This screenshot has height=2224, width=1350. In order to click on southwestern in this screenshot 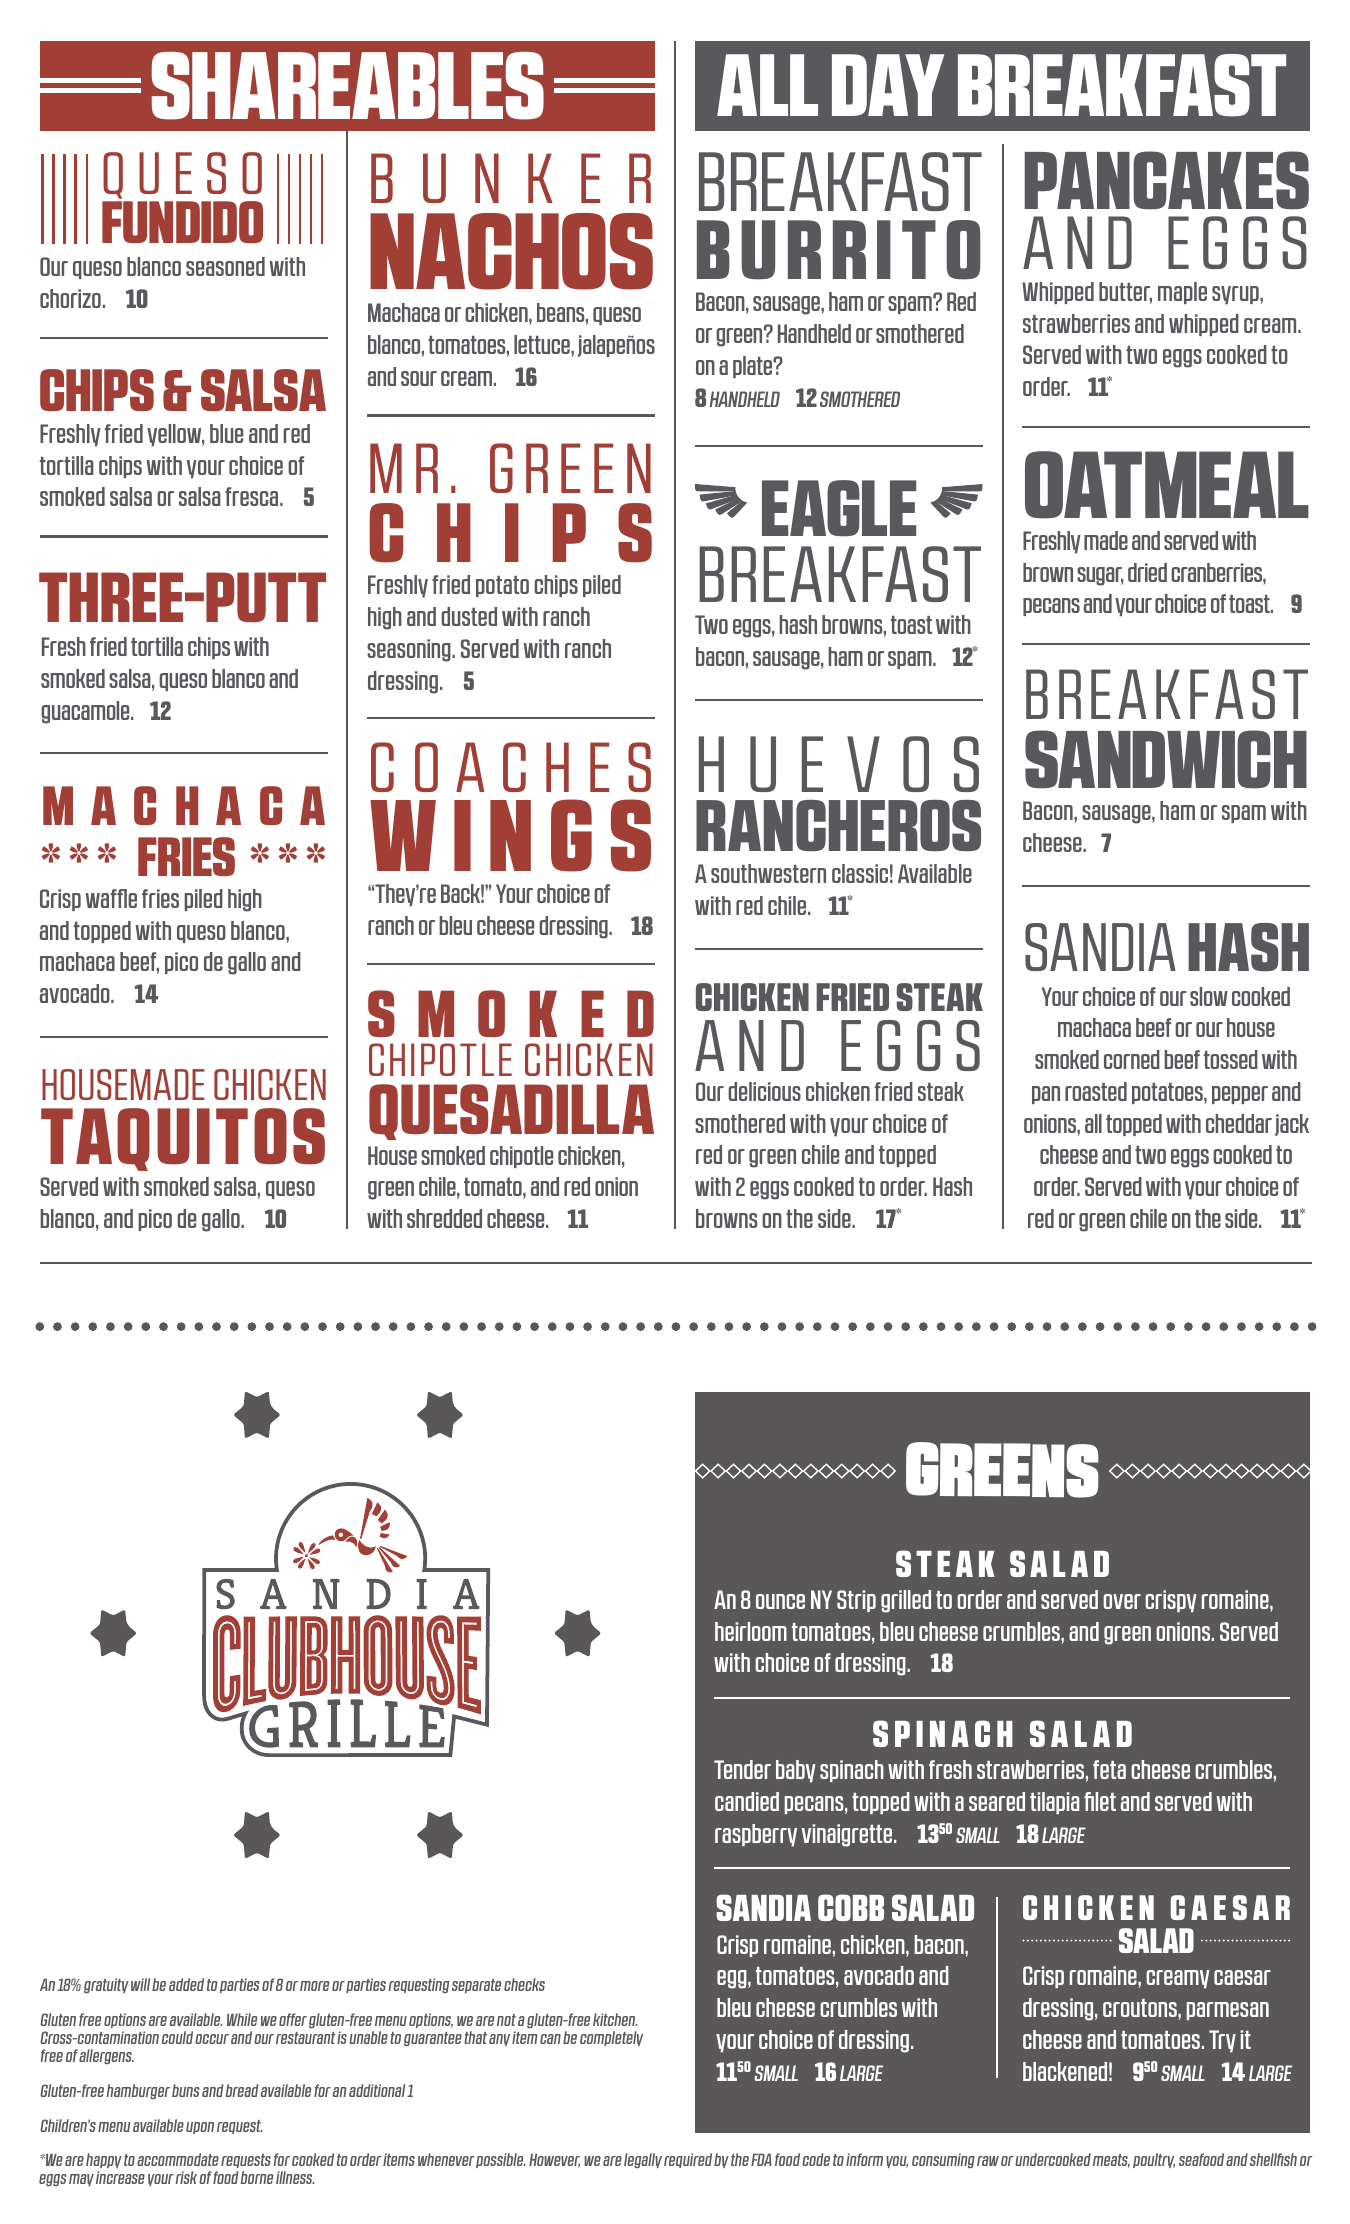, I will do `click(768, 873)`.
